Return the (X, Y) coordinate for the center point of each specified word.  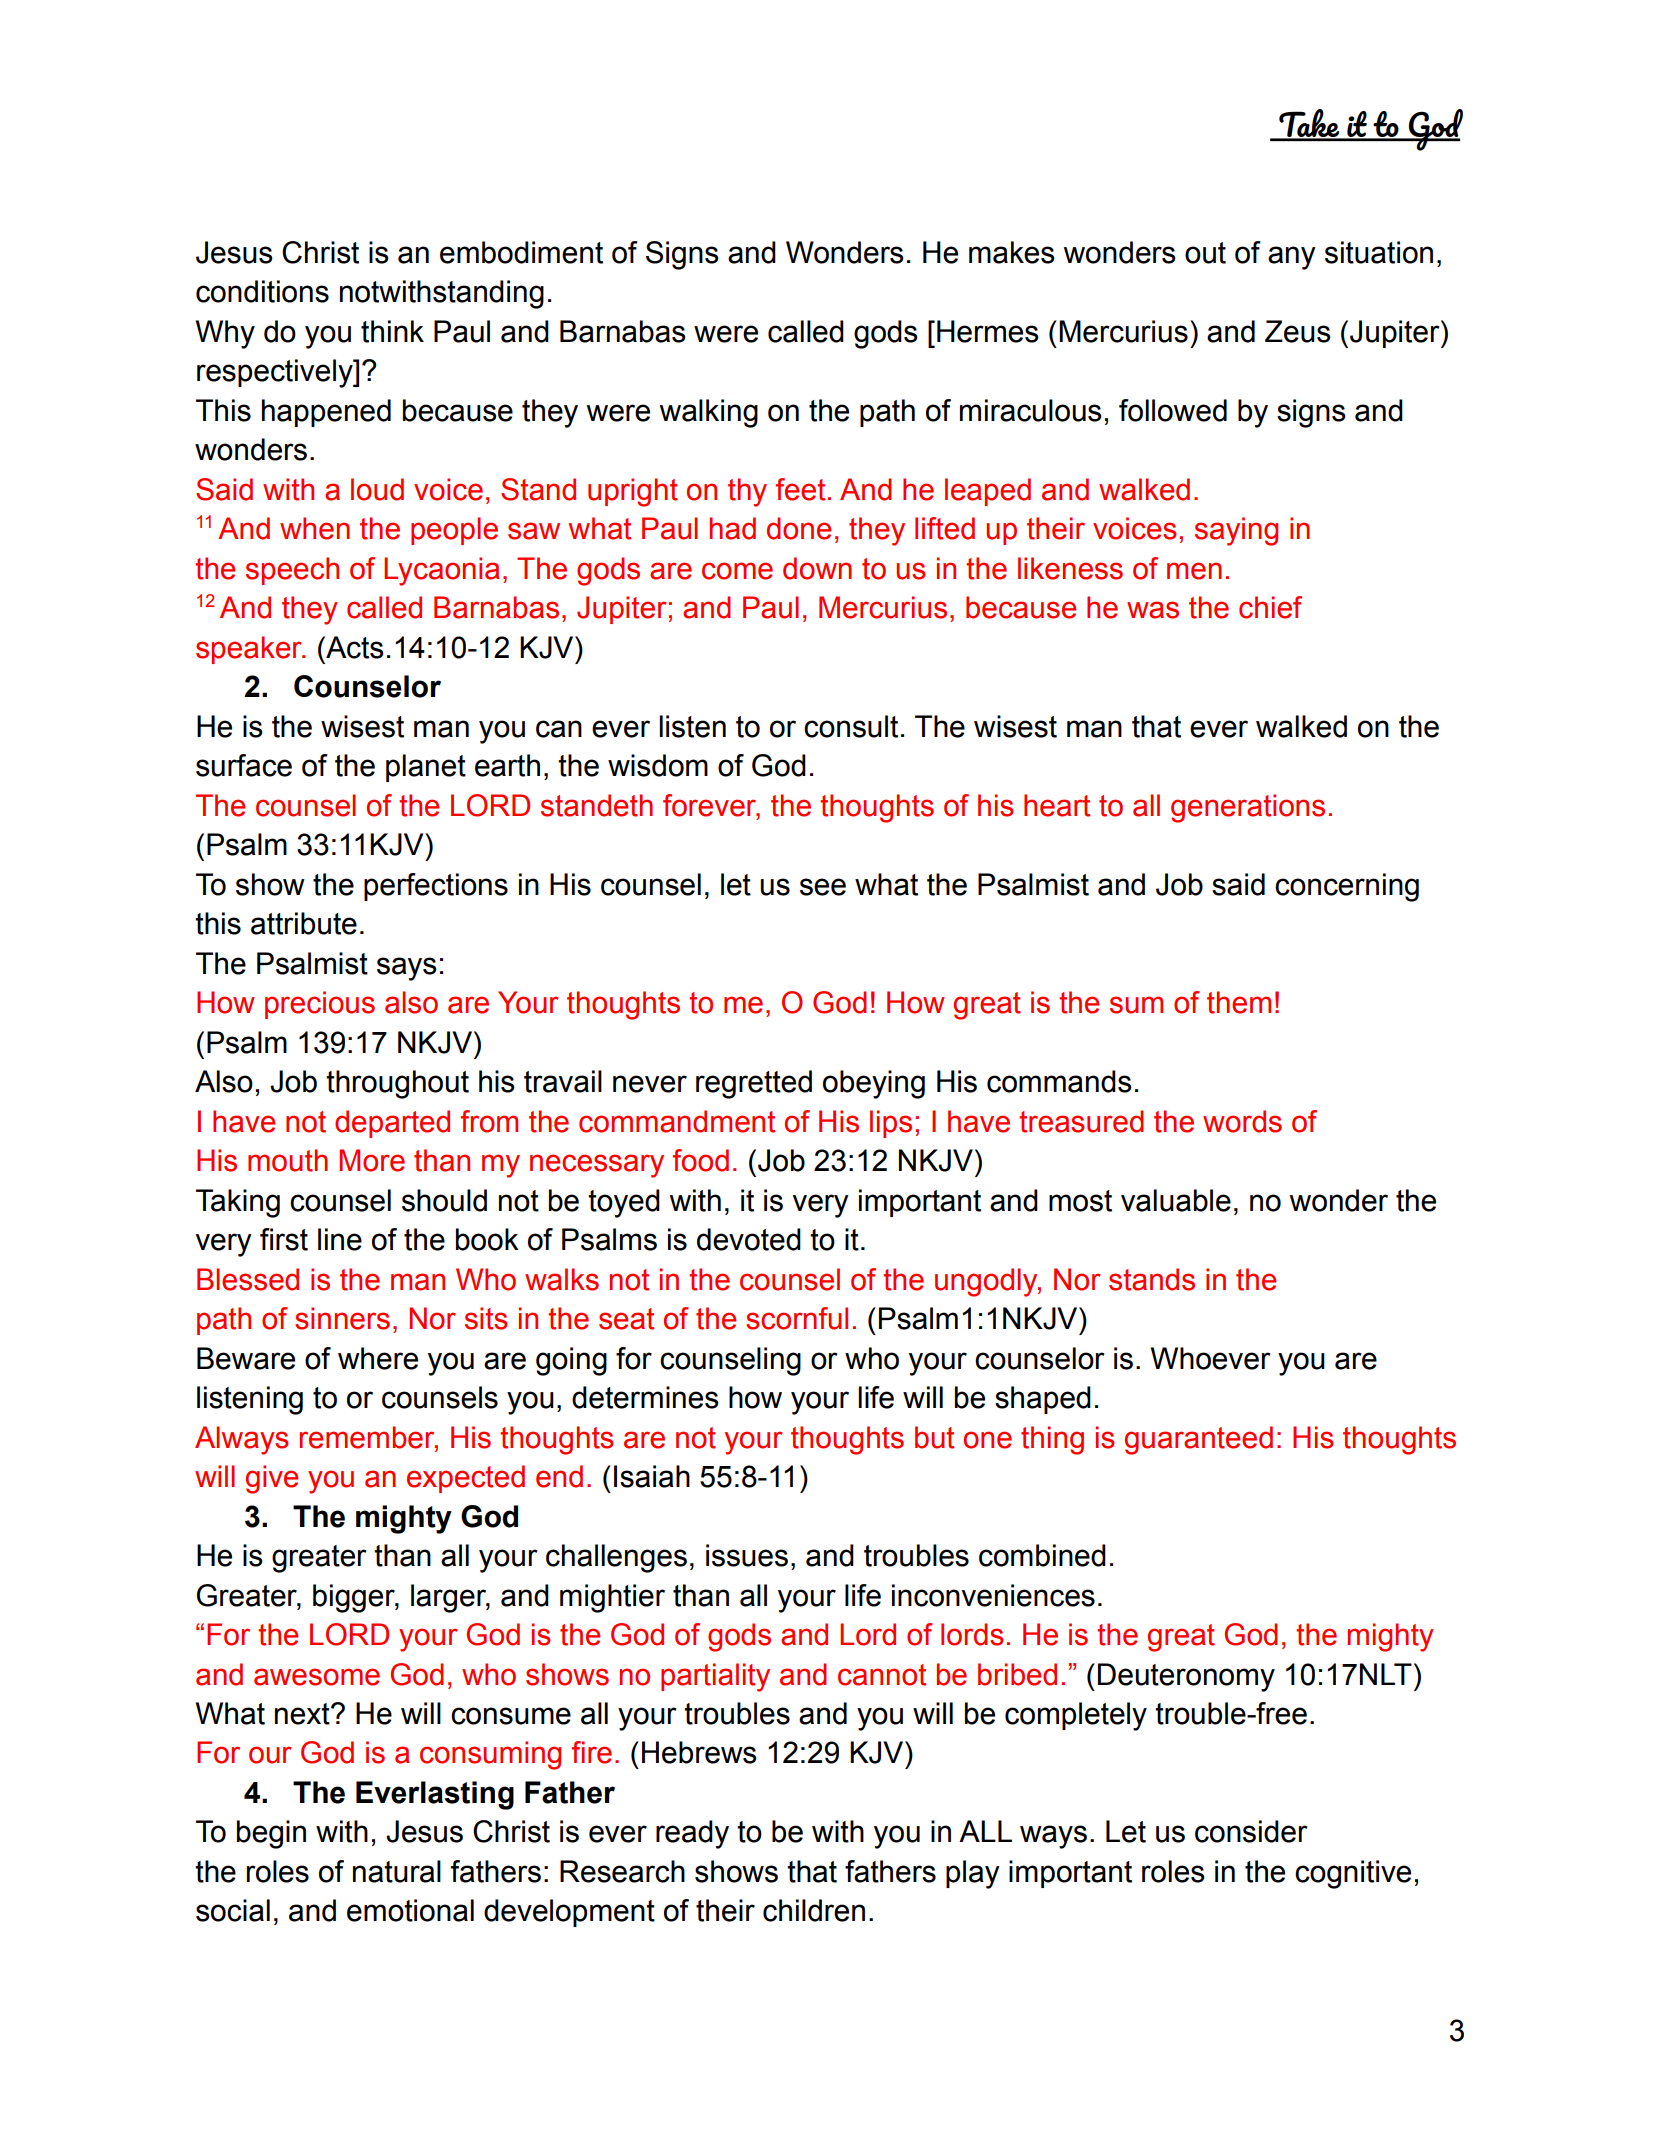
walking (709, 413)
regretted (754, 1084)
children (814, 1910)
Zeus (1298, 331)
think (392, 331)
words (1242, 1121)
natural (397, 1871)
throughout (397, 1084)
